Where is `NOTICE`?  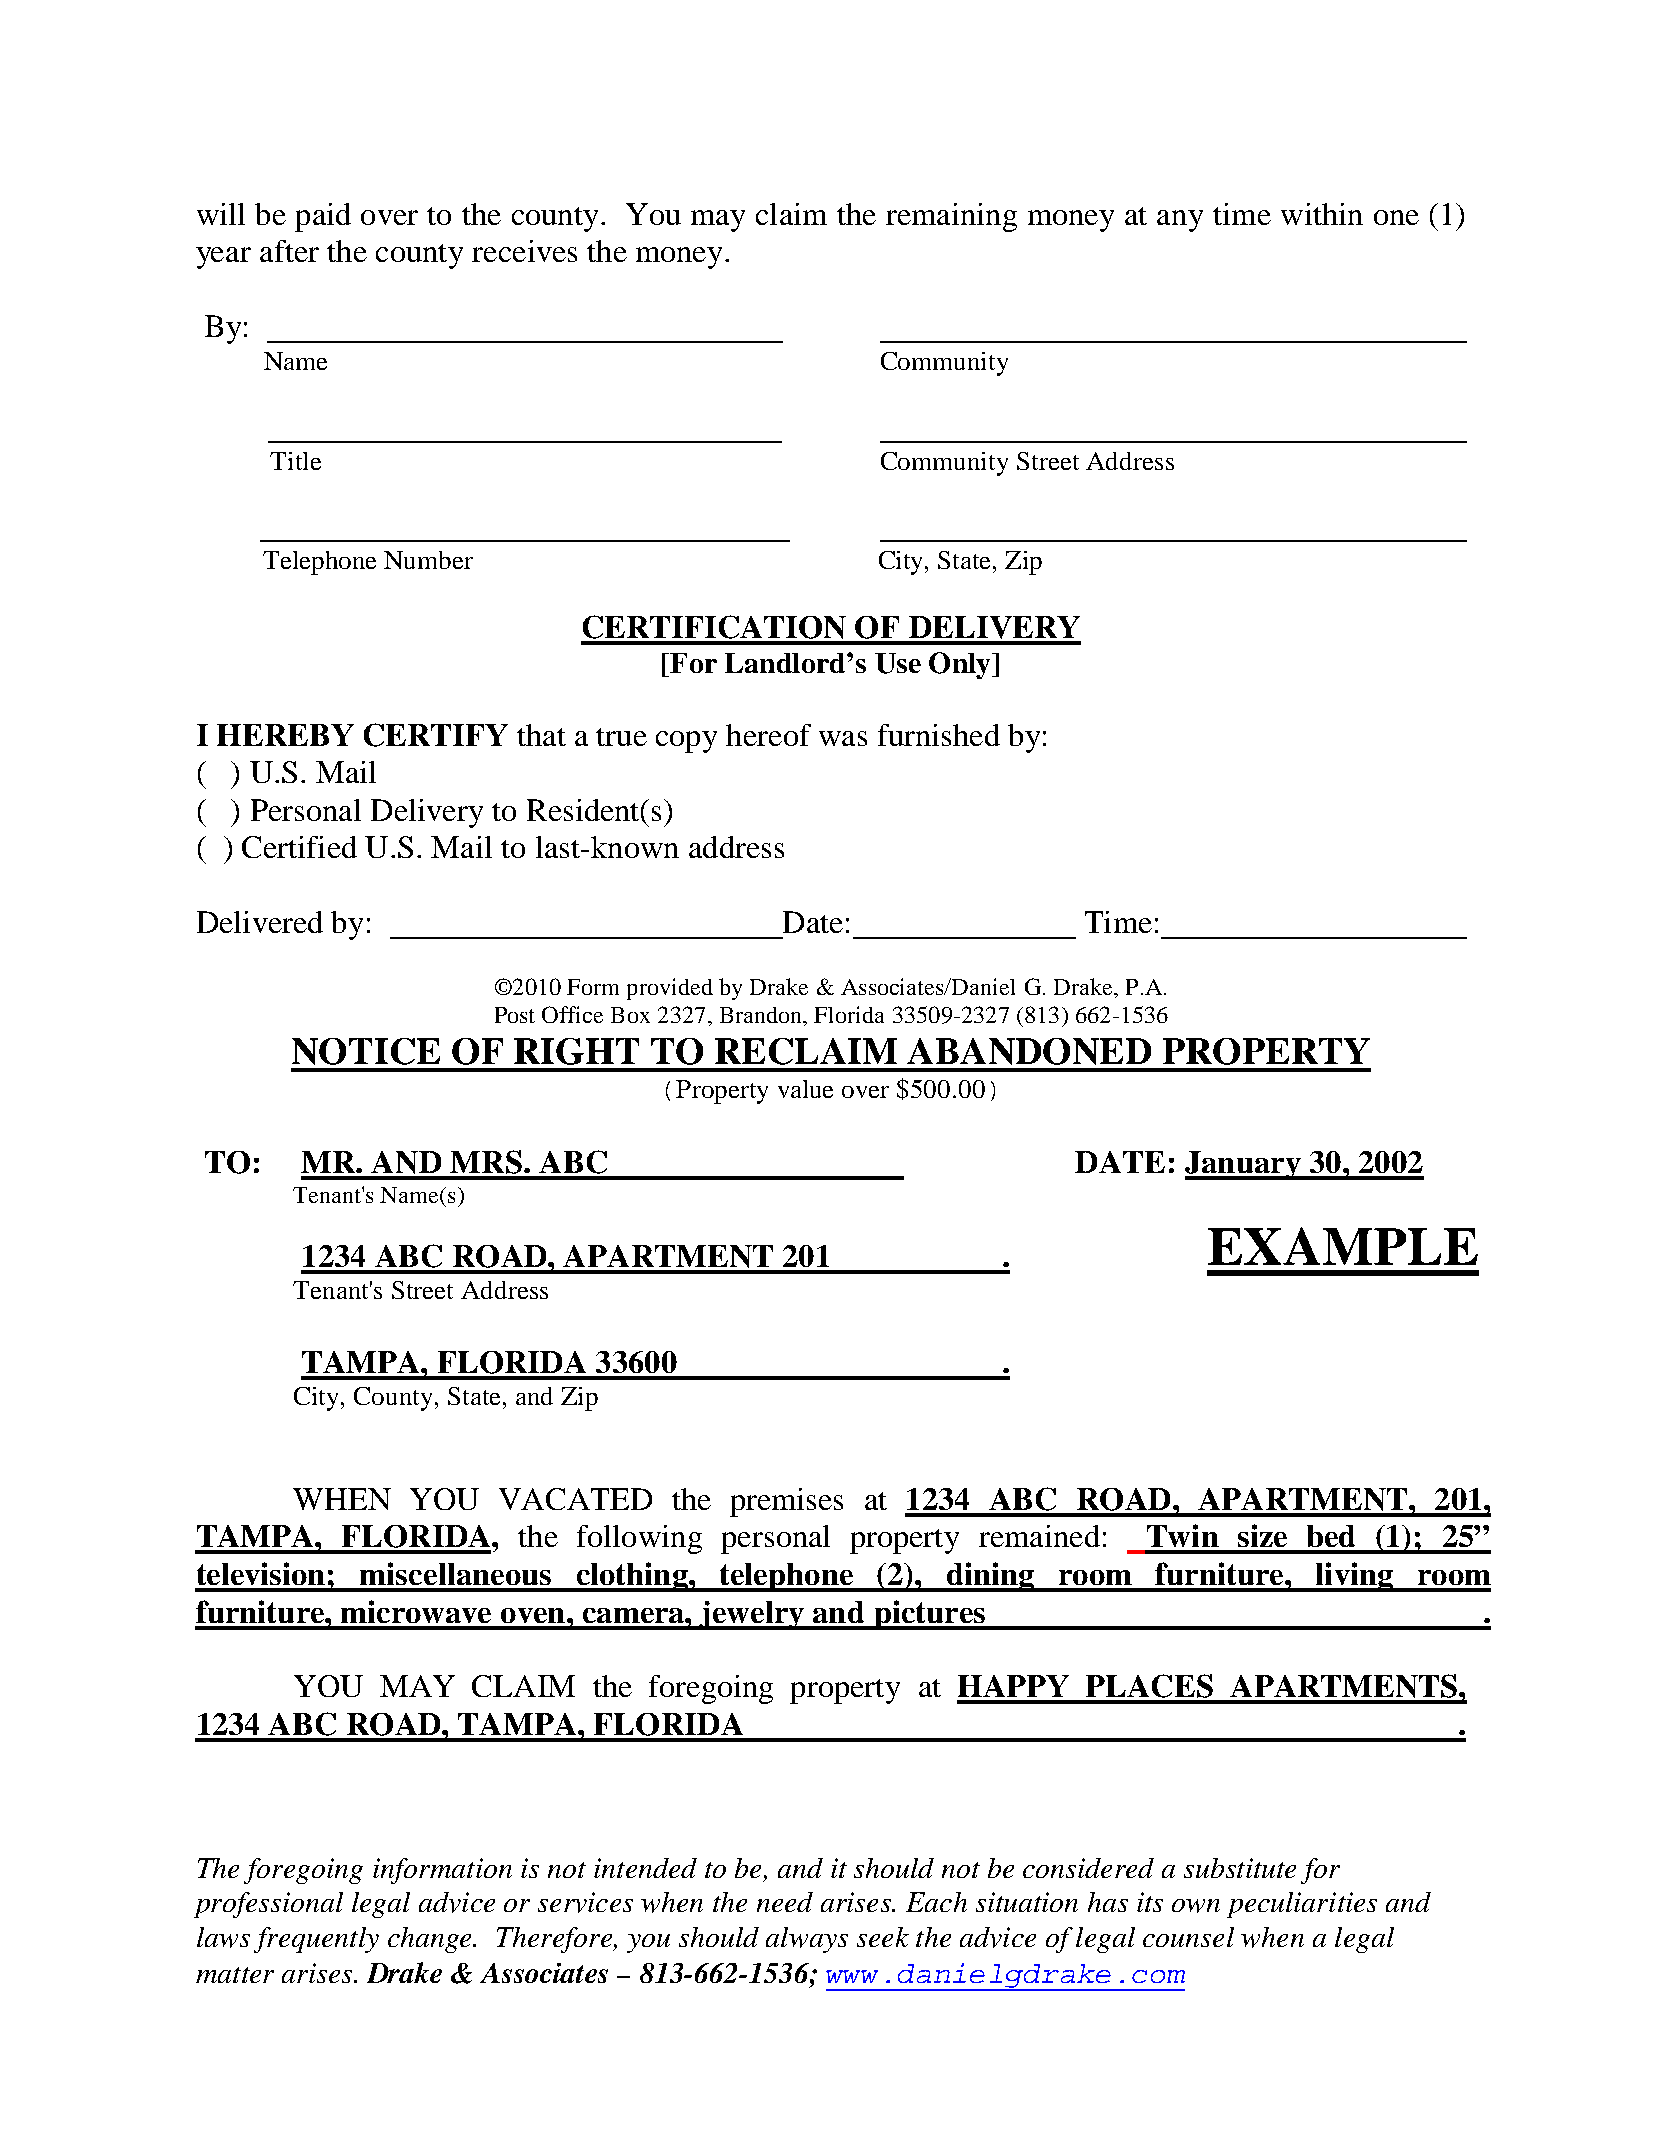
NOTICE is located at coordinates (366, 1051).
